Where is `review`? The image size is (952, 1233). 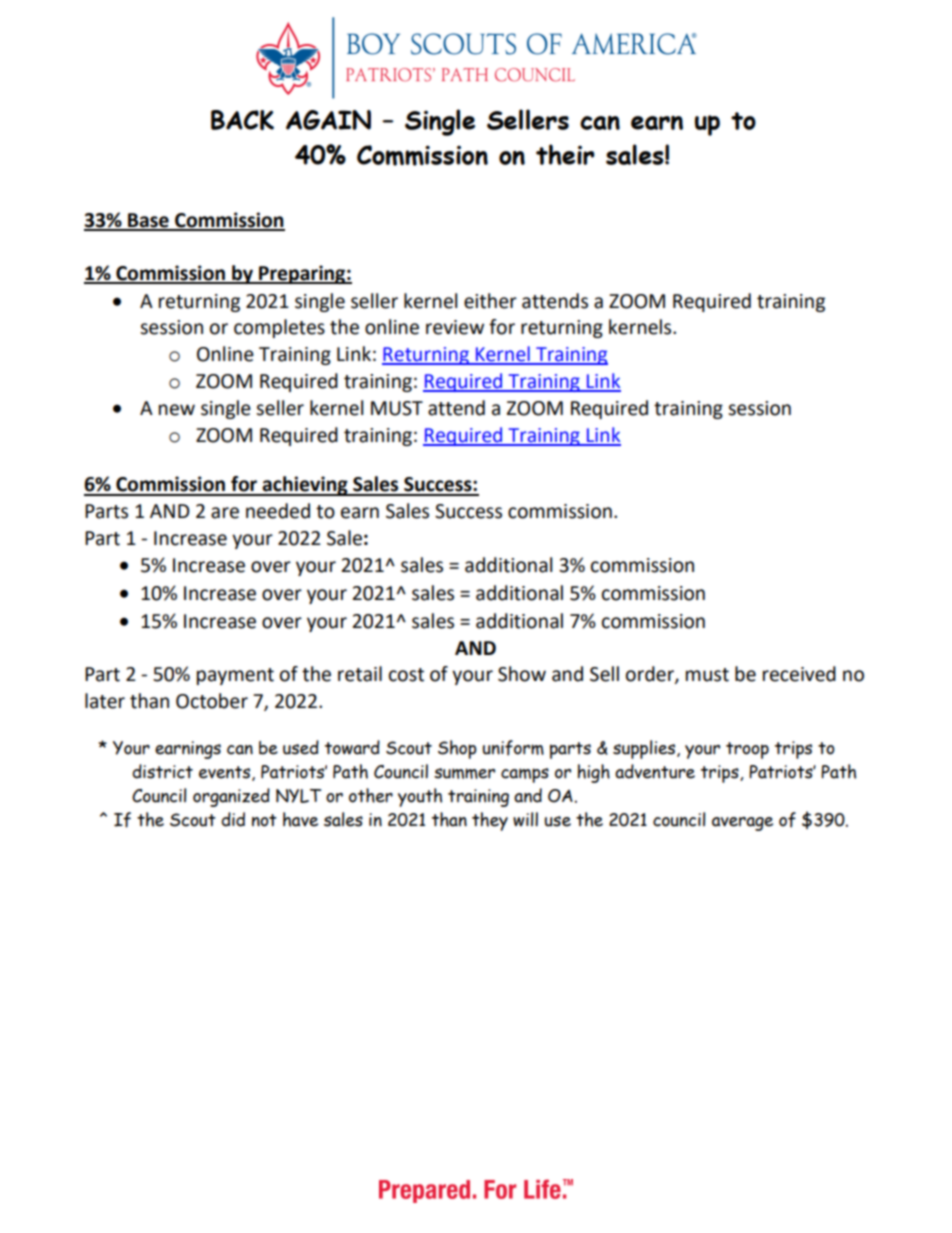
review is located at coordinates (455, 327).
